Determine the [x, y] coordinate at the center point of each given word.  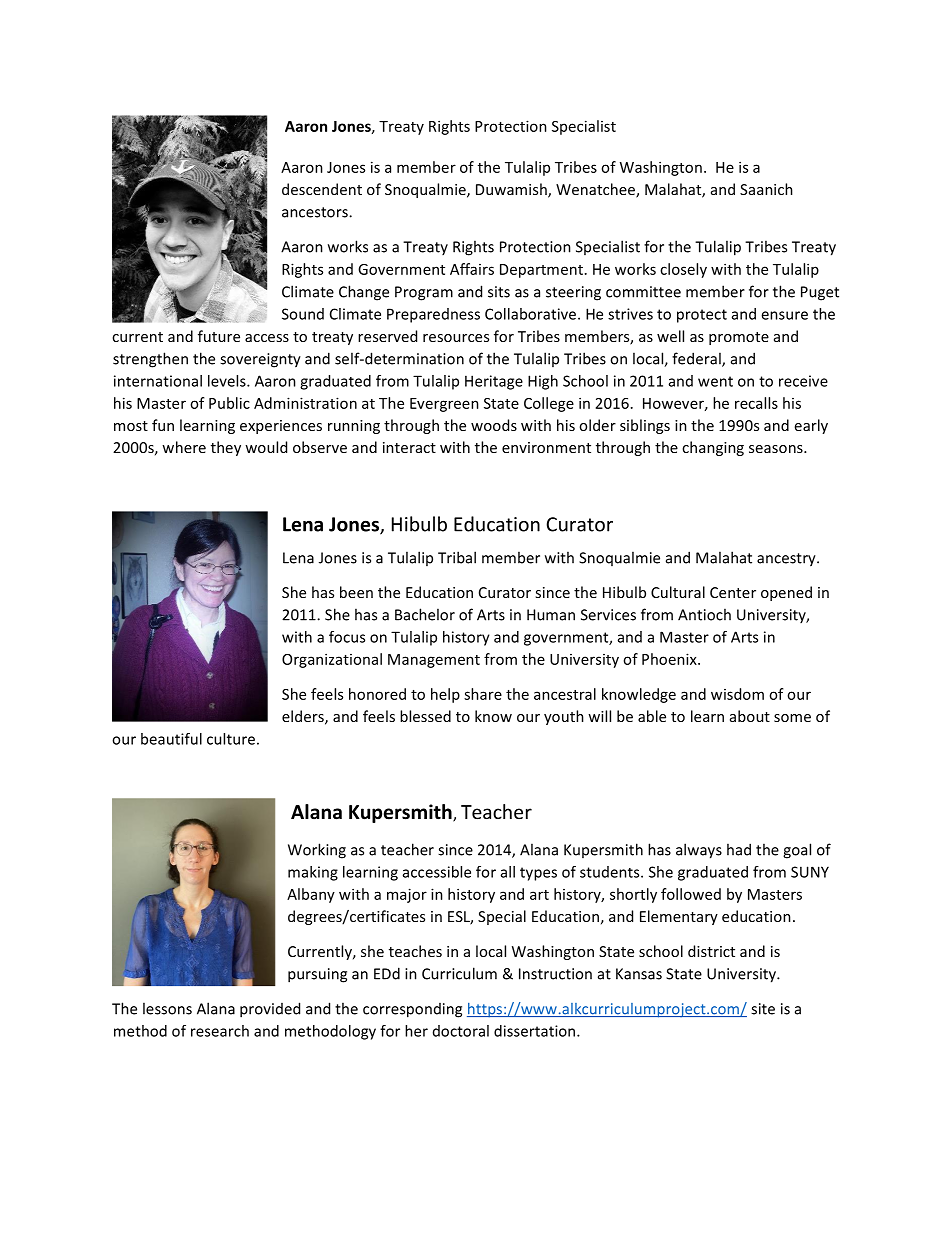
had [739, 849]
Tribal [457, 557]
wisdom [737, 694]
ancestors [316, 212]
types [538, 874]
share [483, 694]
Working [317, 851]
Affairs [472, 269]
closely [683, 270]
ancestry [787, 560]
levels [228, 381]
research [220, 1031]
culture [231, 739]
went [715, 381]
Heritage [494, 382]
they [226, 448]
